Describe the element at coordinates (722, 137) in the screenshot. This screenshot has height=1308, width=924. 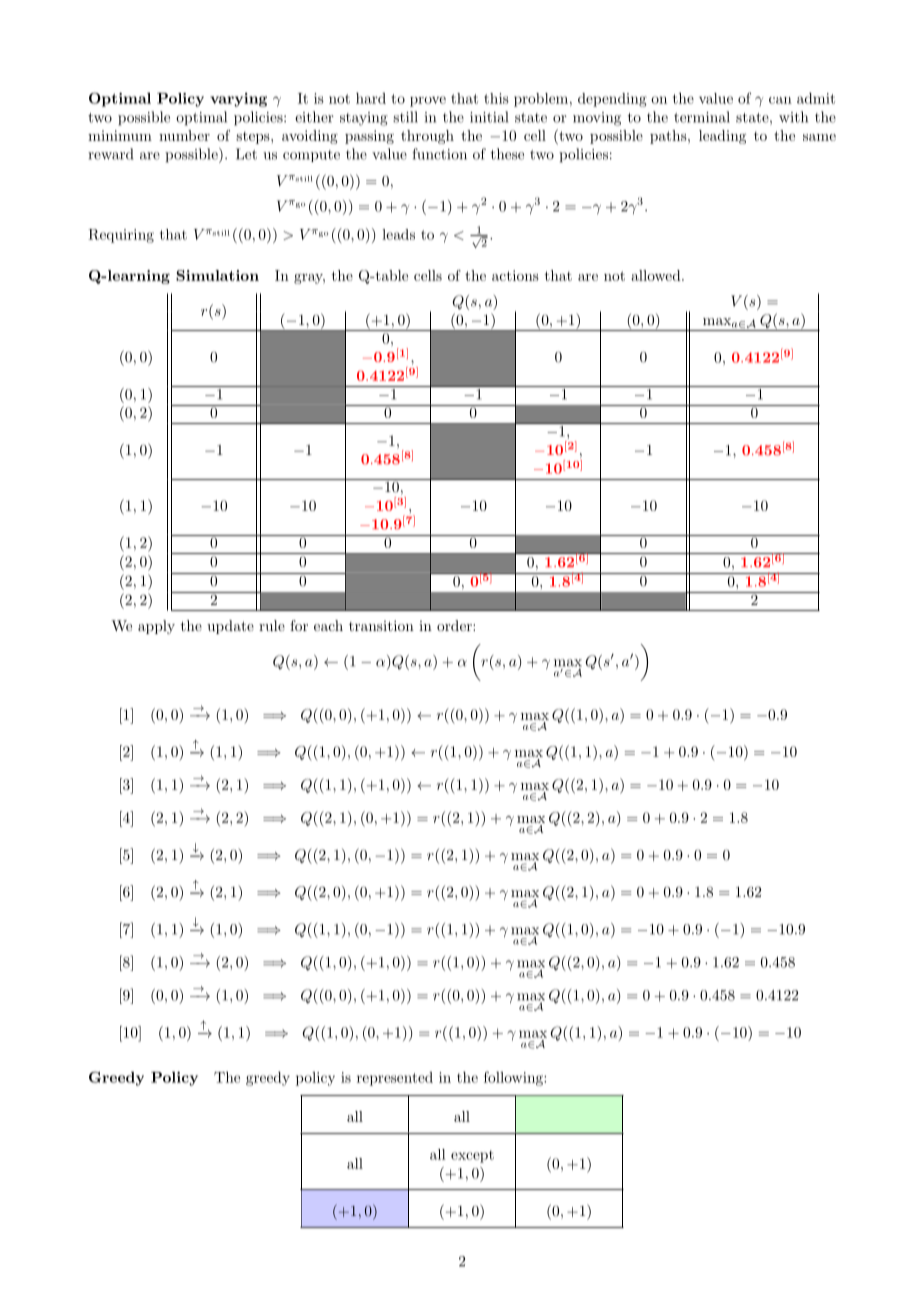
I see `leading` at that location.
